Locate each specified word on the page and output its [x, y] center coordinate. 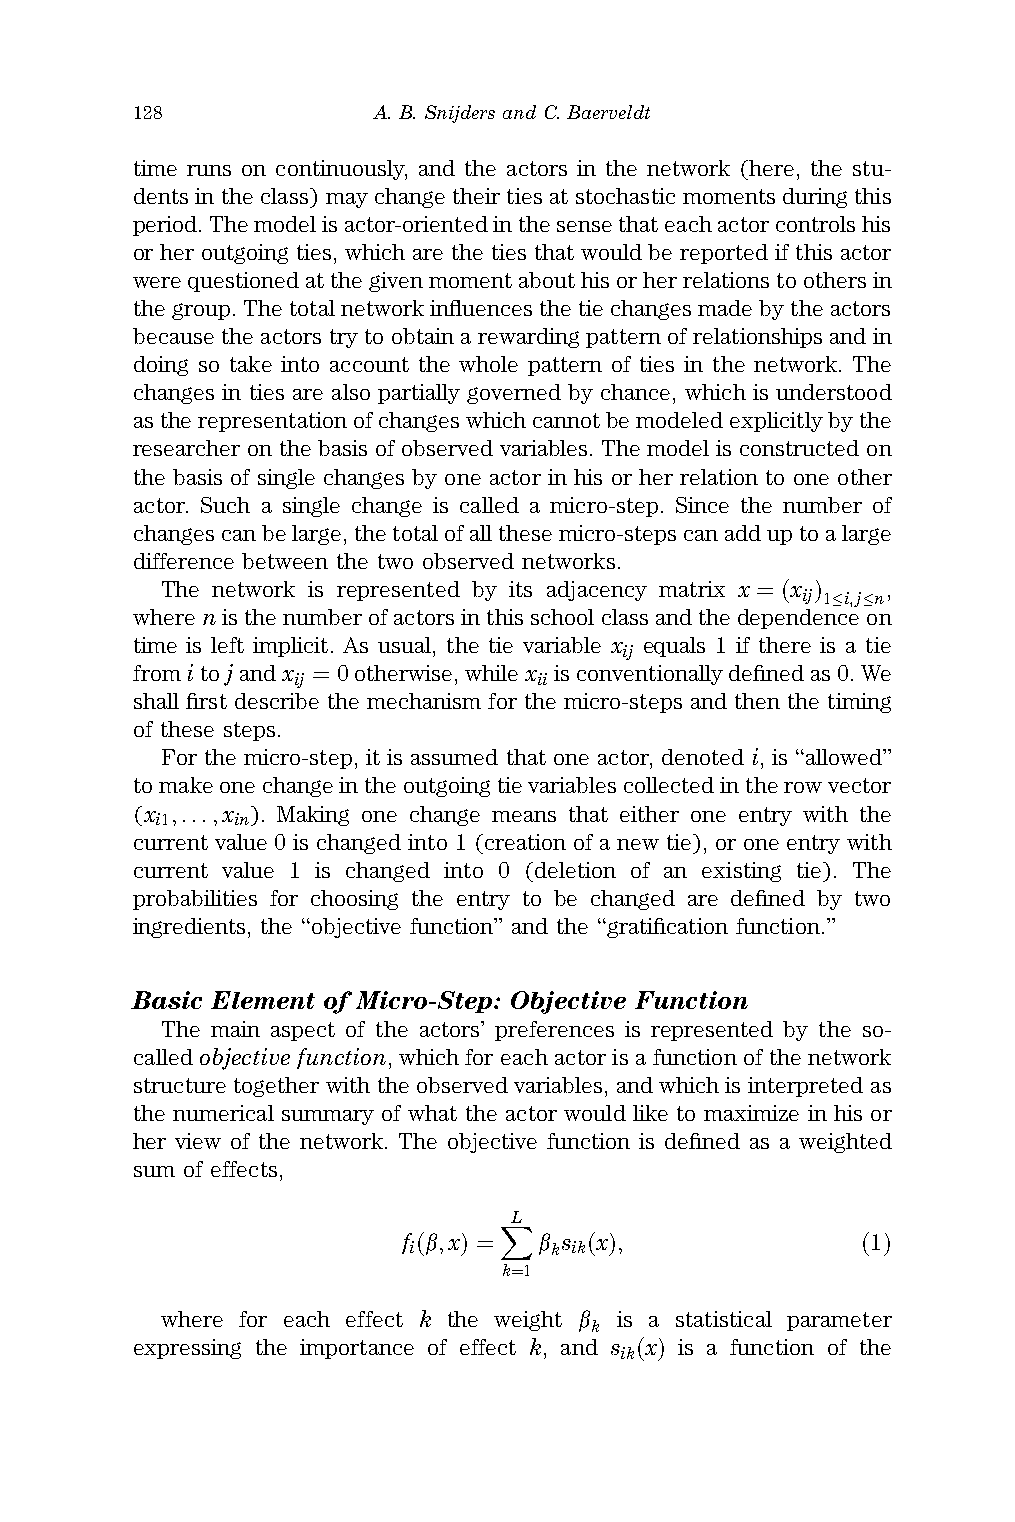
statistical [724, 1319]
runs [209, 170]
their [476, 196]
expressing [187, 1349]
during [815, 198]
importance [357, 1349]
